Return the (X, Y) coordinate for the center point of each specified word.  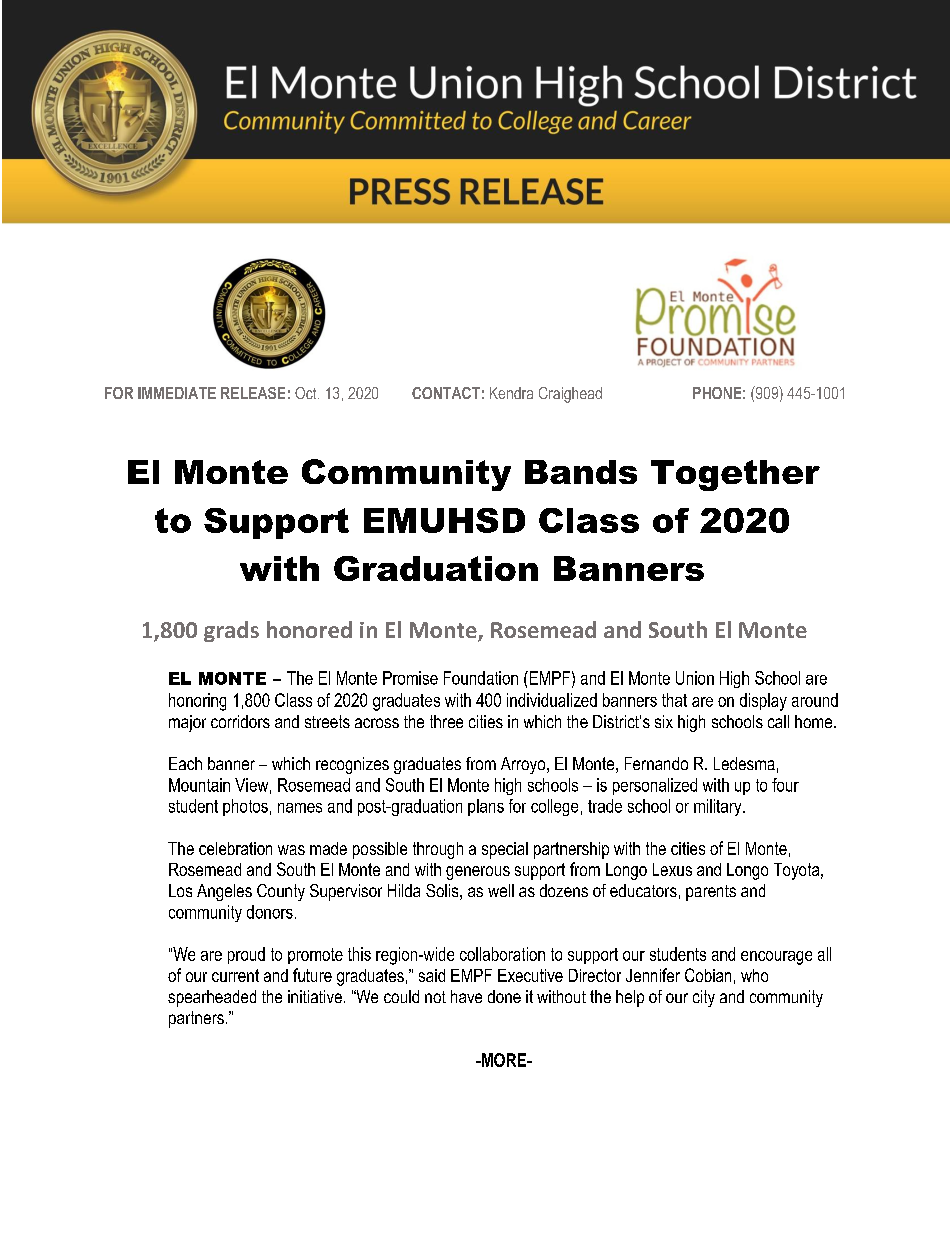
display (763, 702)
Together (735, 475)
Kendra (511, 393)
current (235, 975)
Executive (530, 975)
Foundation (481, 678)
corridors (240, 721)
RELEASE (253, 393)
